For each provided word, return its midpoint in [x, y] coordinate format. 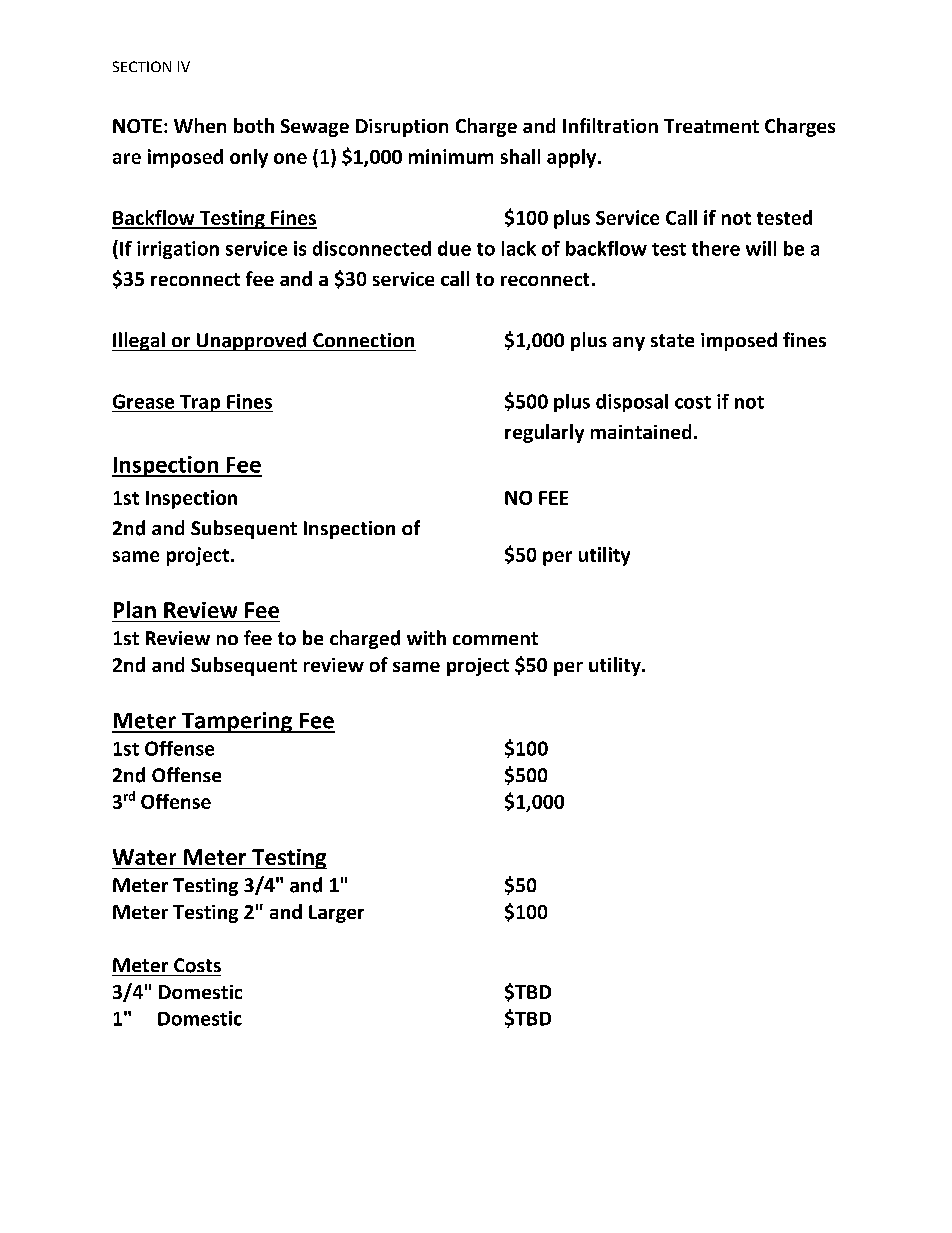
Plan [135, 609]
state [672, 340]
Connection [363, 340]
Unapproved [251, 341]
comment [495, 638]
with [426, 637]
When [200, 125]
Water [144, 857]
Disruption [402, 128]
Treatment [711, 126]
